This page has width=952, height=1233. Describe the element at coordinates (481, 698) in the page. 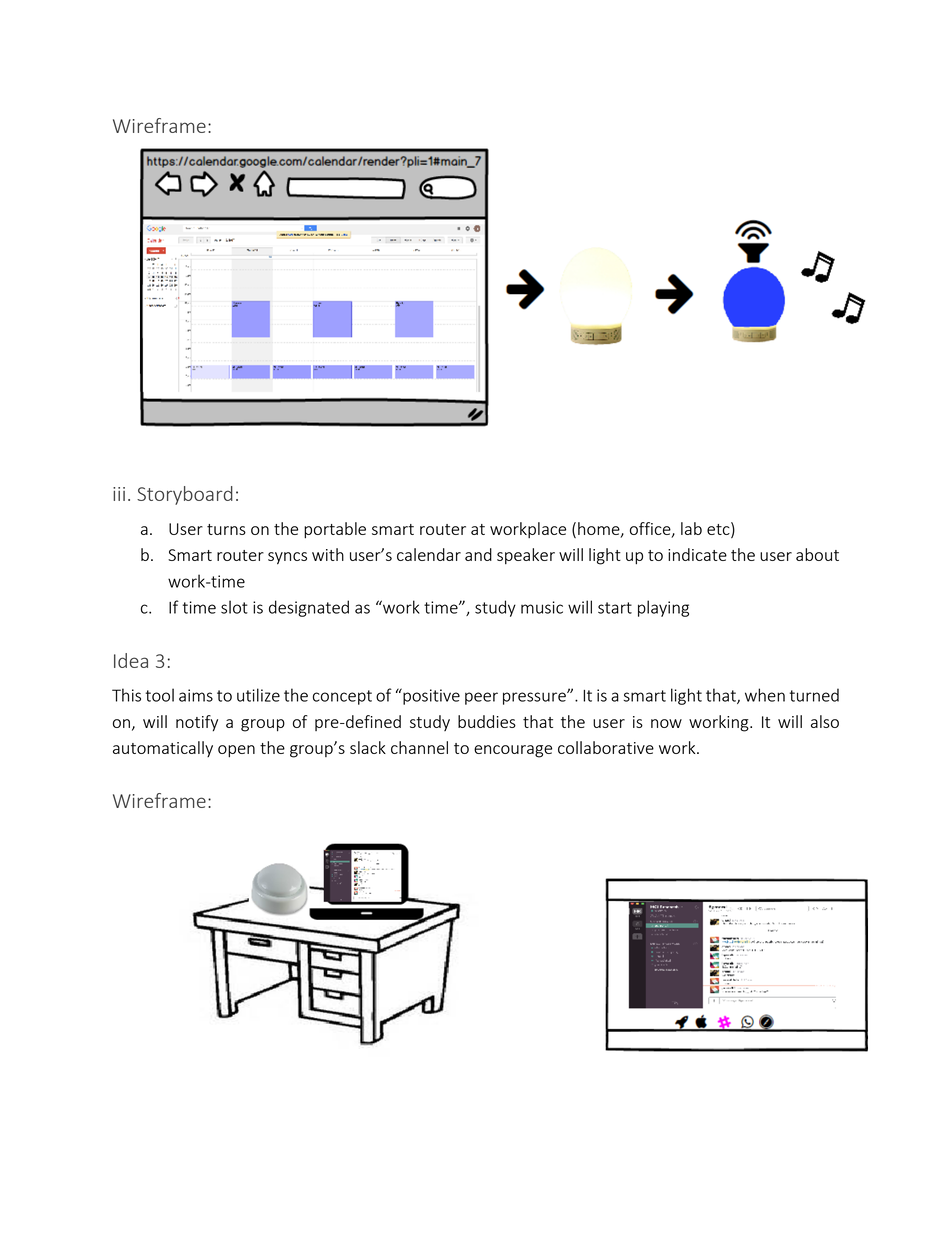

I see `peer` at that location.
